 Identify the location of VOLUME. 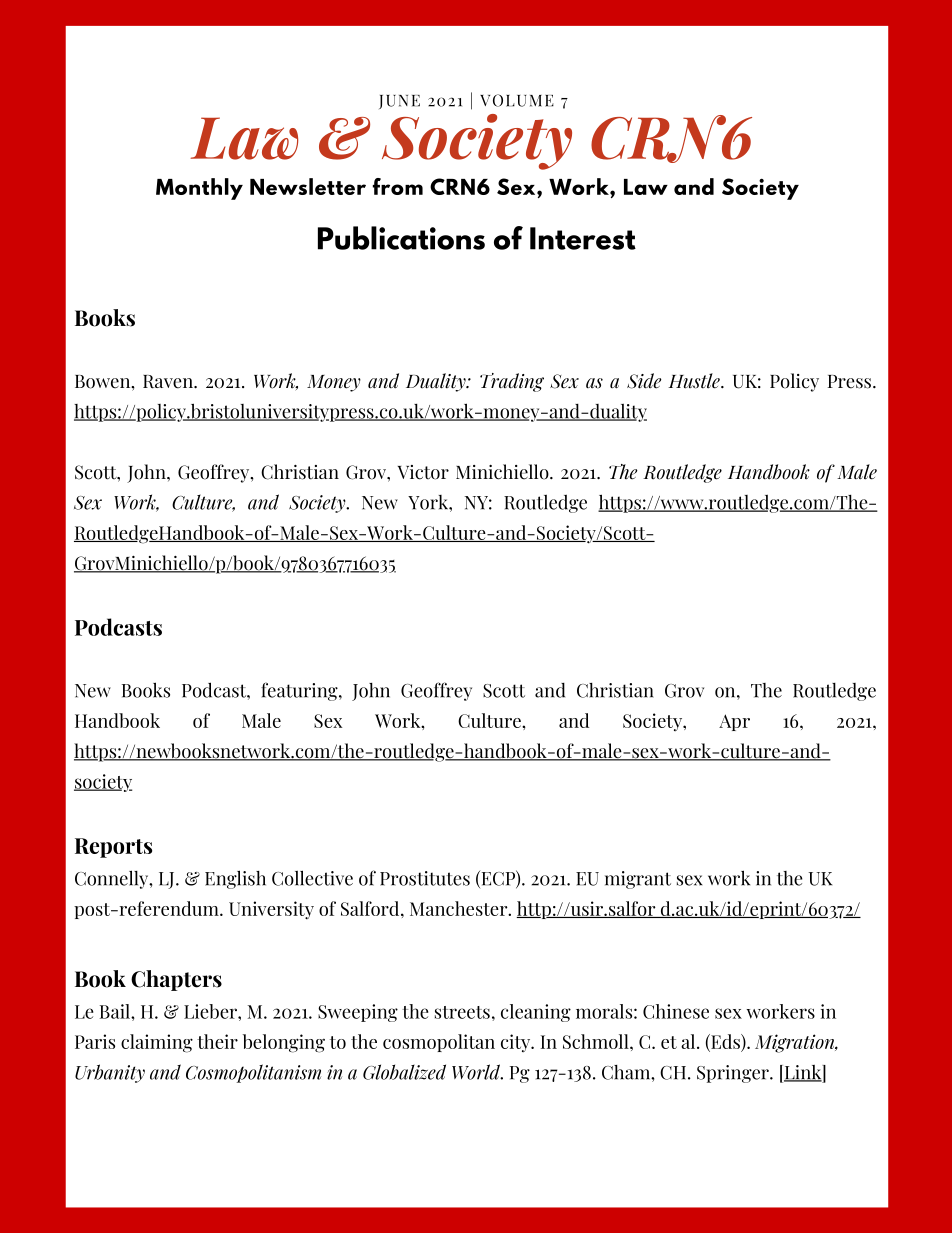
(517, 100).
